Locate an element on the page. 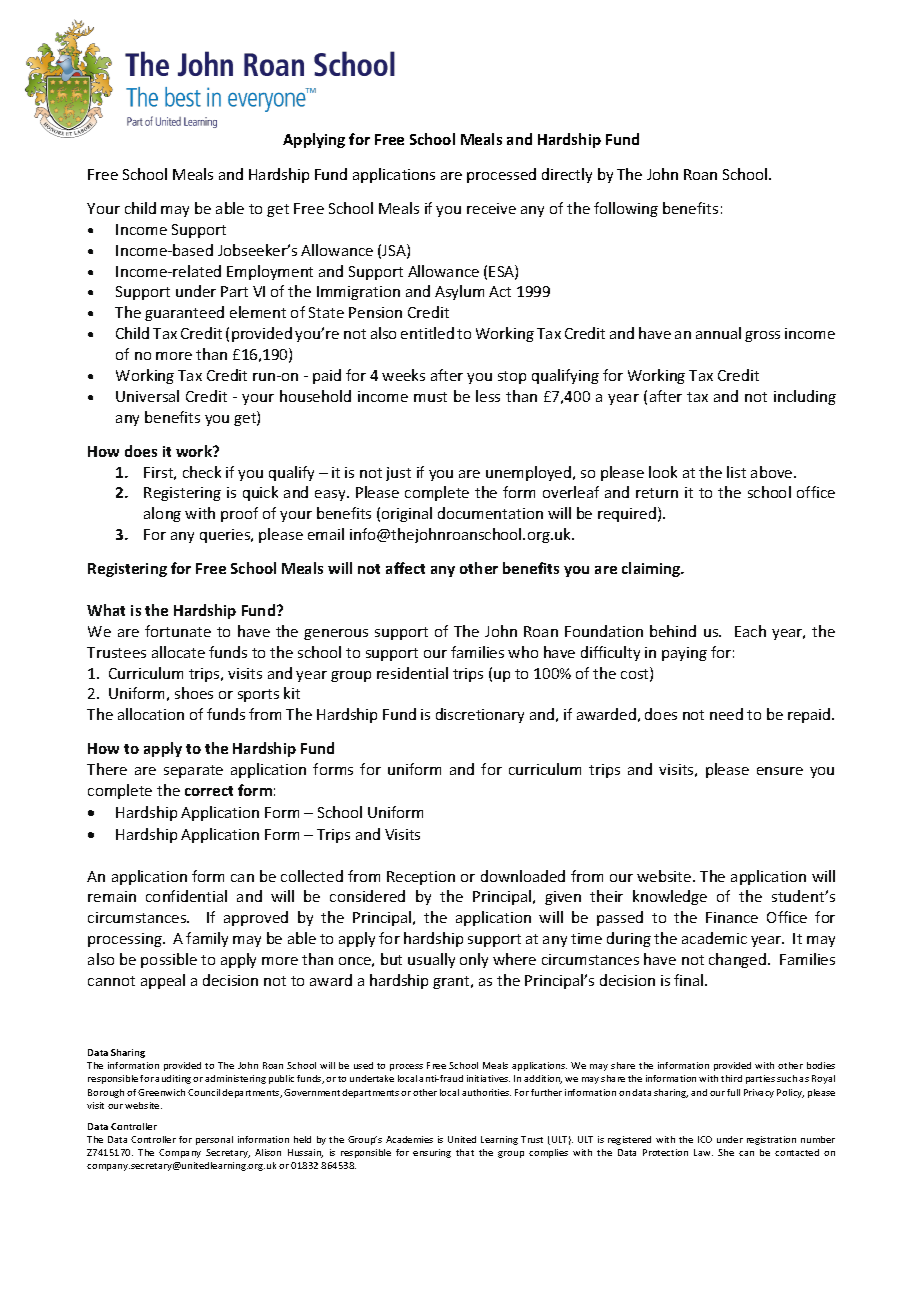  that is located at coordinates (465, 1152).
